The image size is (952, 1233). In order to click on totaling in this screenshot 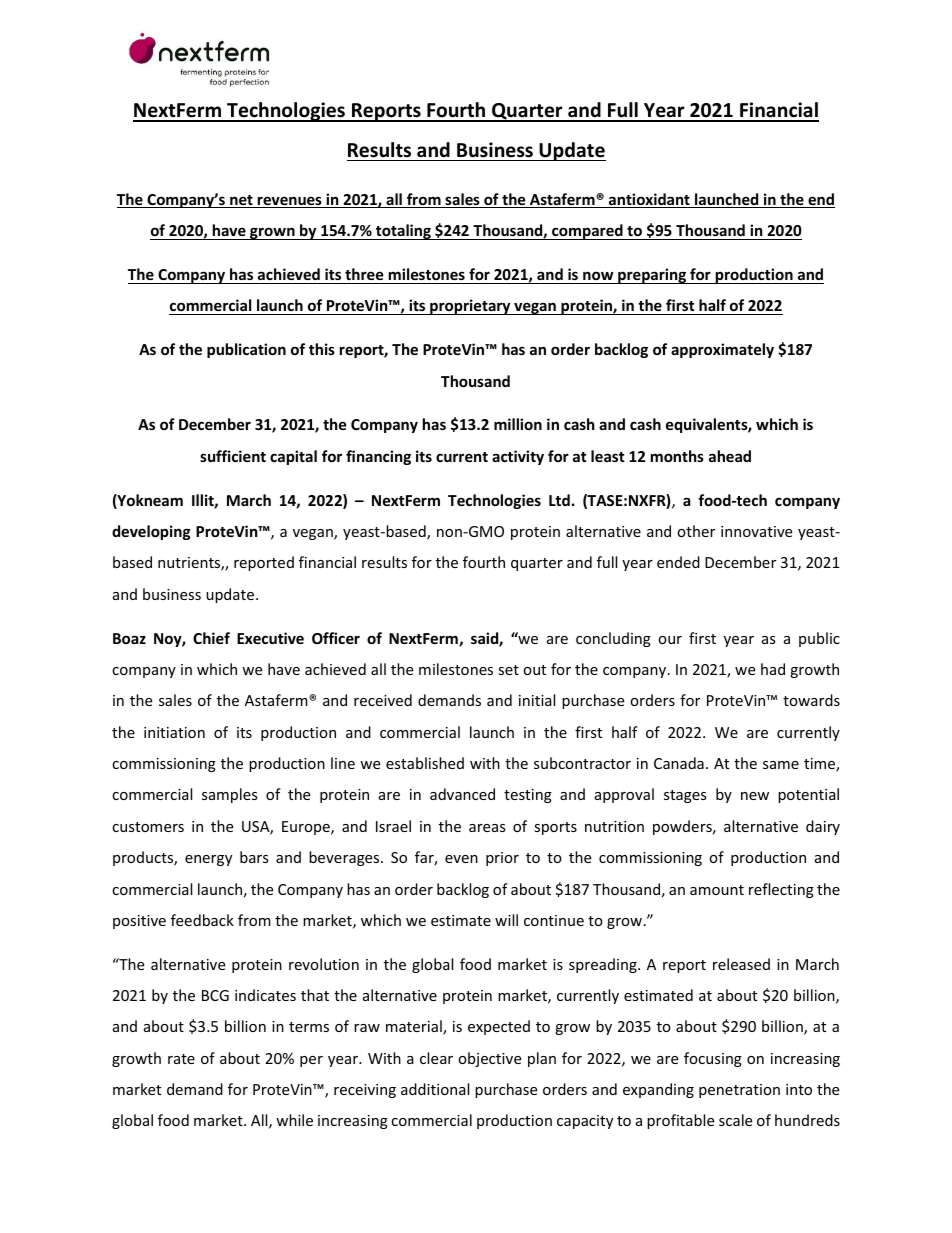, I will do `click(403, 232)`.
